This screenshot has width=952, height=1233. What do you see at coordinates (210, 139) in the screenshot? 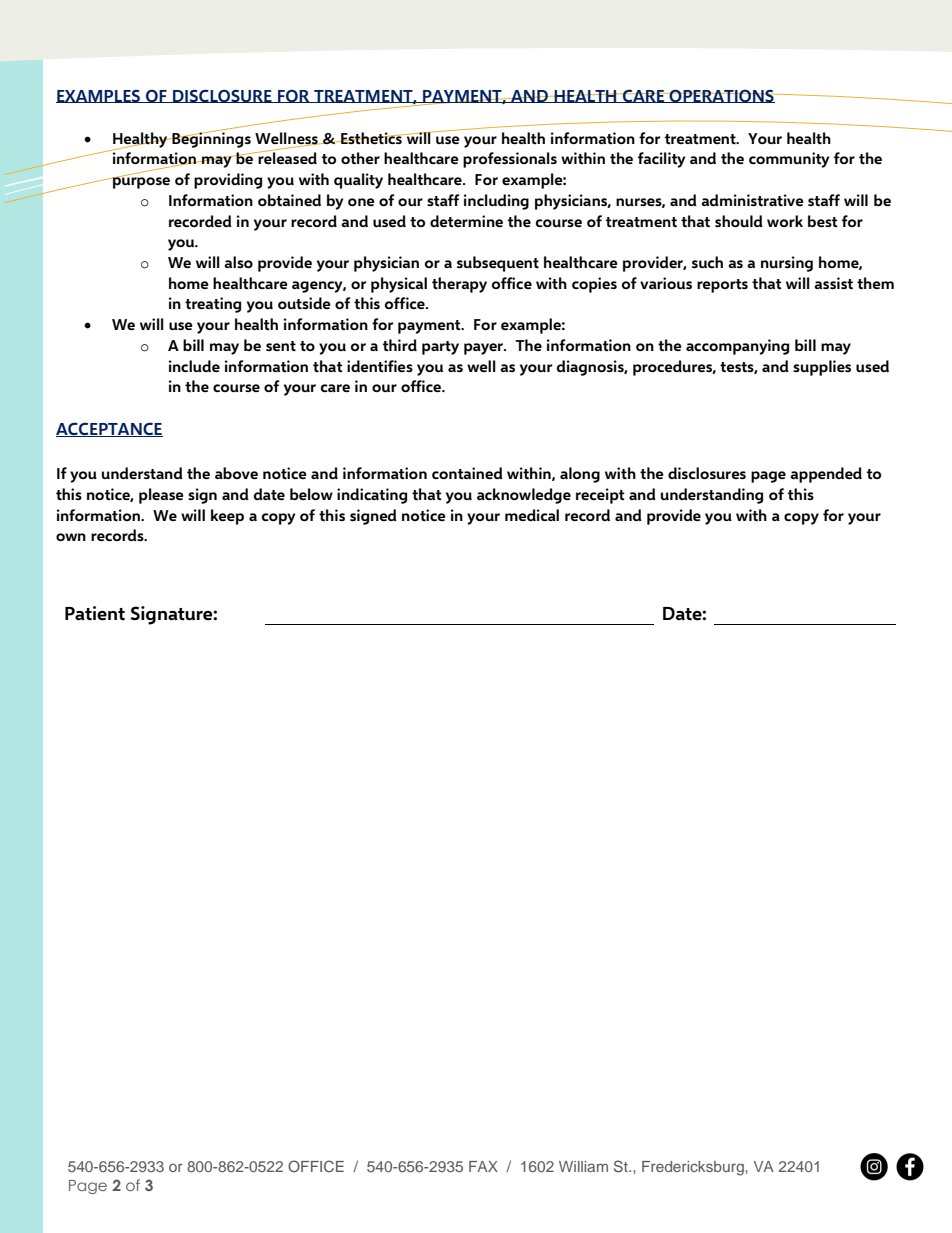
I see `Beginnings` at bounding box center [210, 139].
